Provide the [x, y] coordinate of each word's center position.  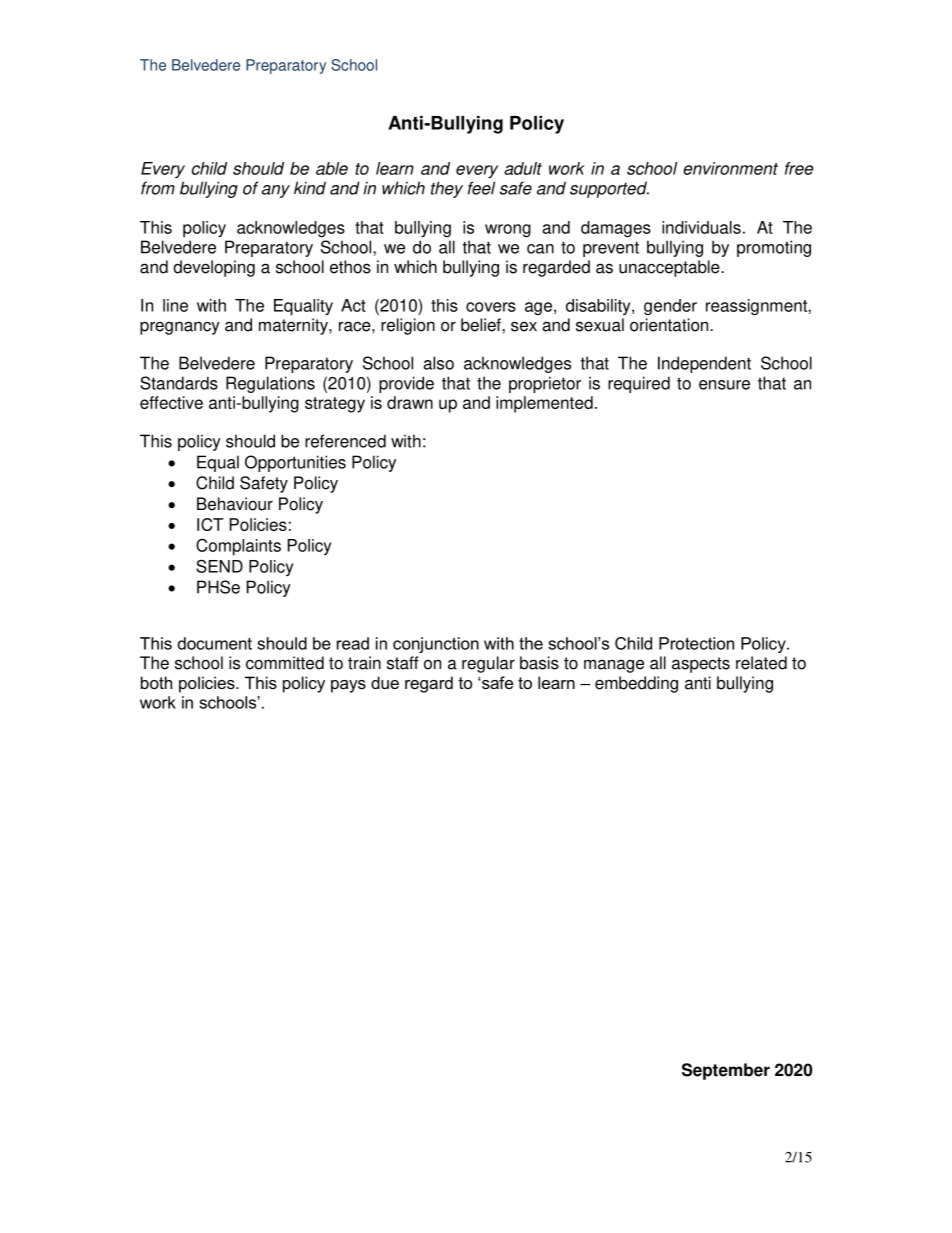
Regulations [270, 384]
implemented [544, 404]
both [156, 682]
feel [481, 188]
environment [730, 168]
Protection [696, 643]
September [726, 1071]
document [215, 643]
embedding [636, 684]
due [385, 682]
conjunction [436, 645]
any [276, 191]
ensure [724, 385]
